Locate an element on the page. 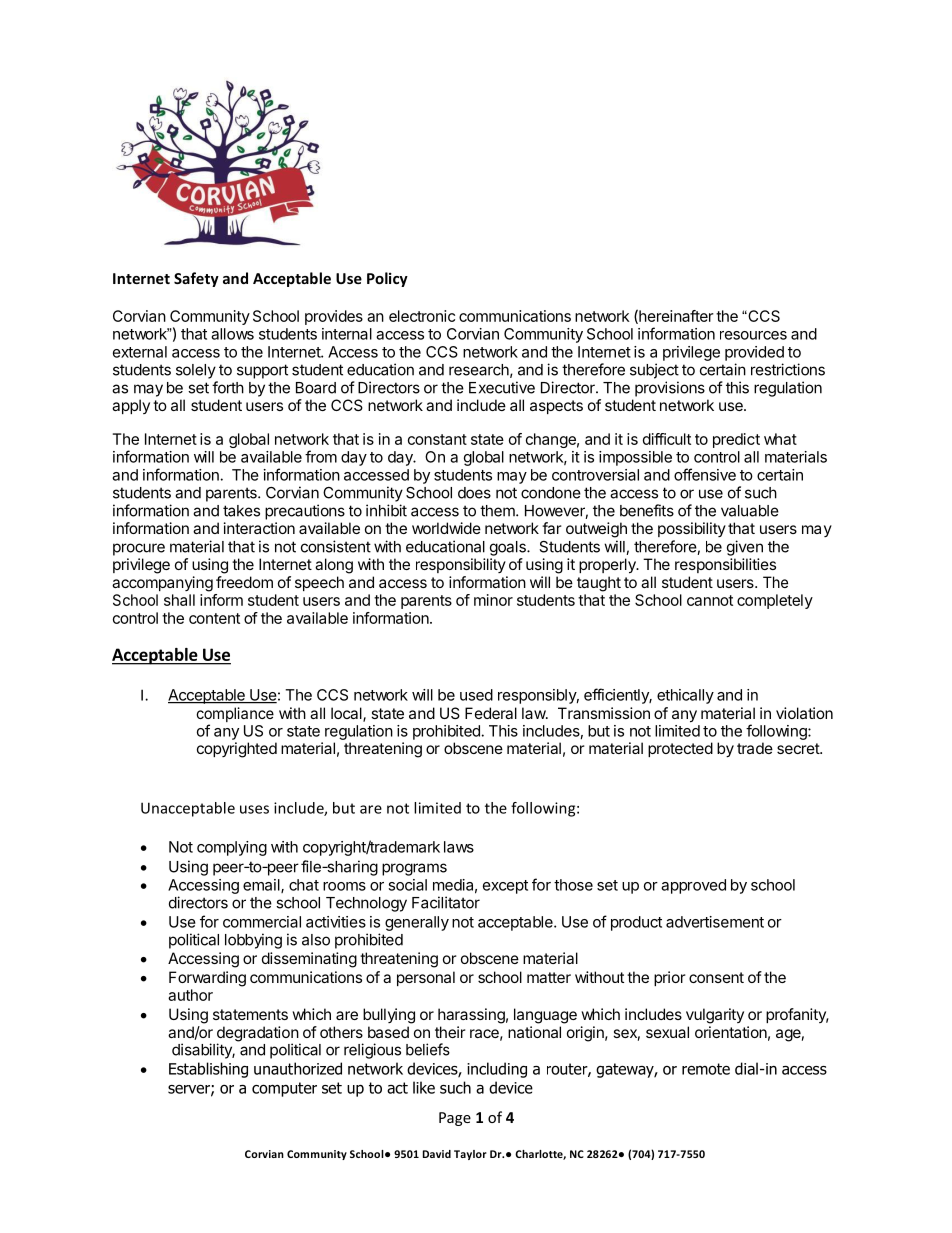 The image size is (952, 1233). Page is located at coordinates (455, 1119).
